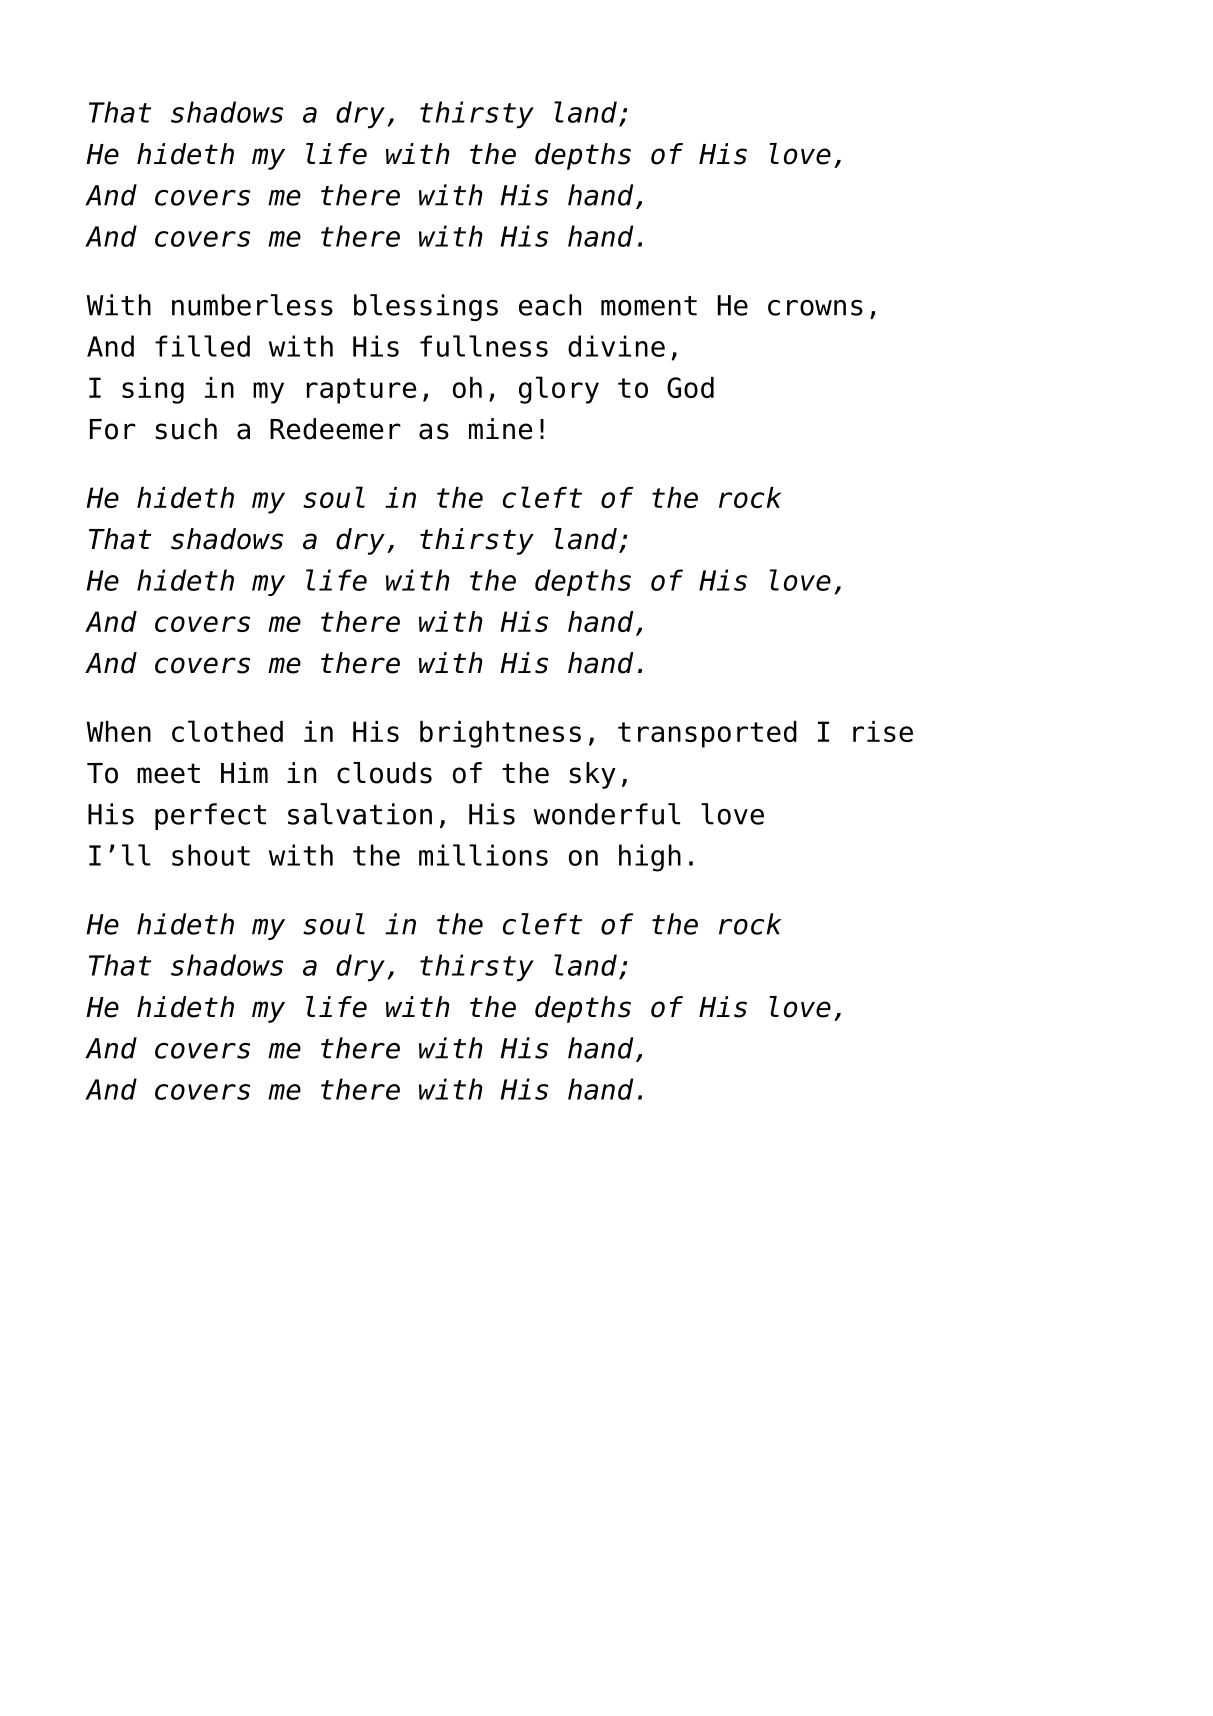  I want to click on God, so click(690, 387).
